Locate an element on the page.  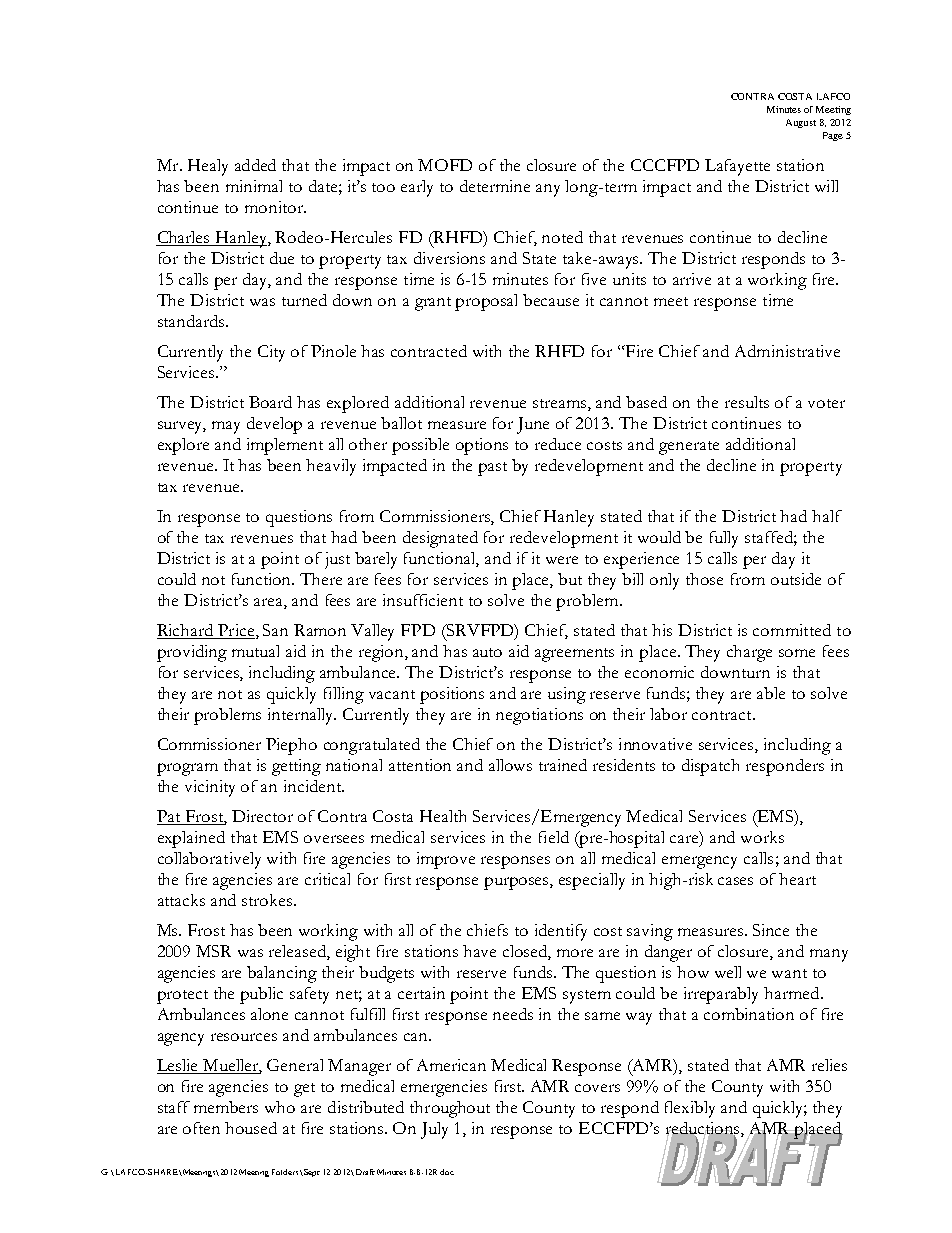
Lafayette is located at coordinates (737, 167).
